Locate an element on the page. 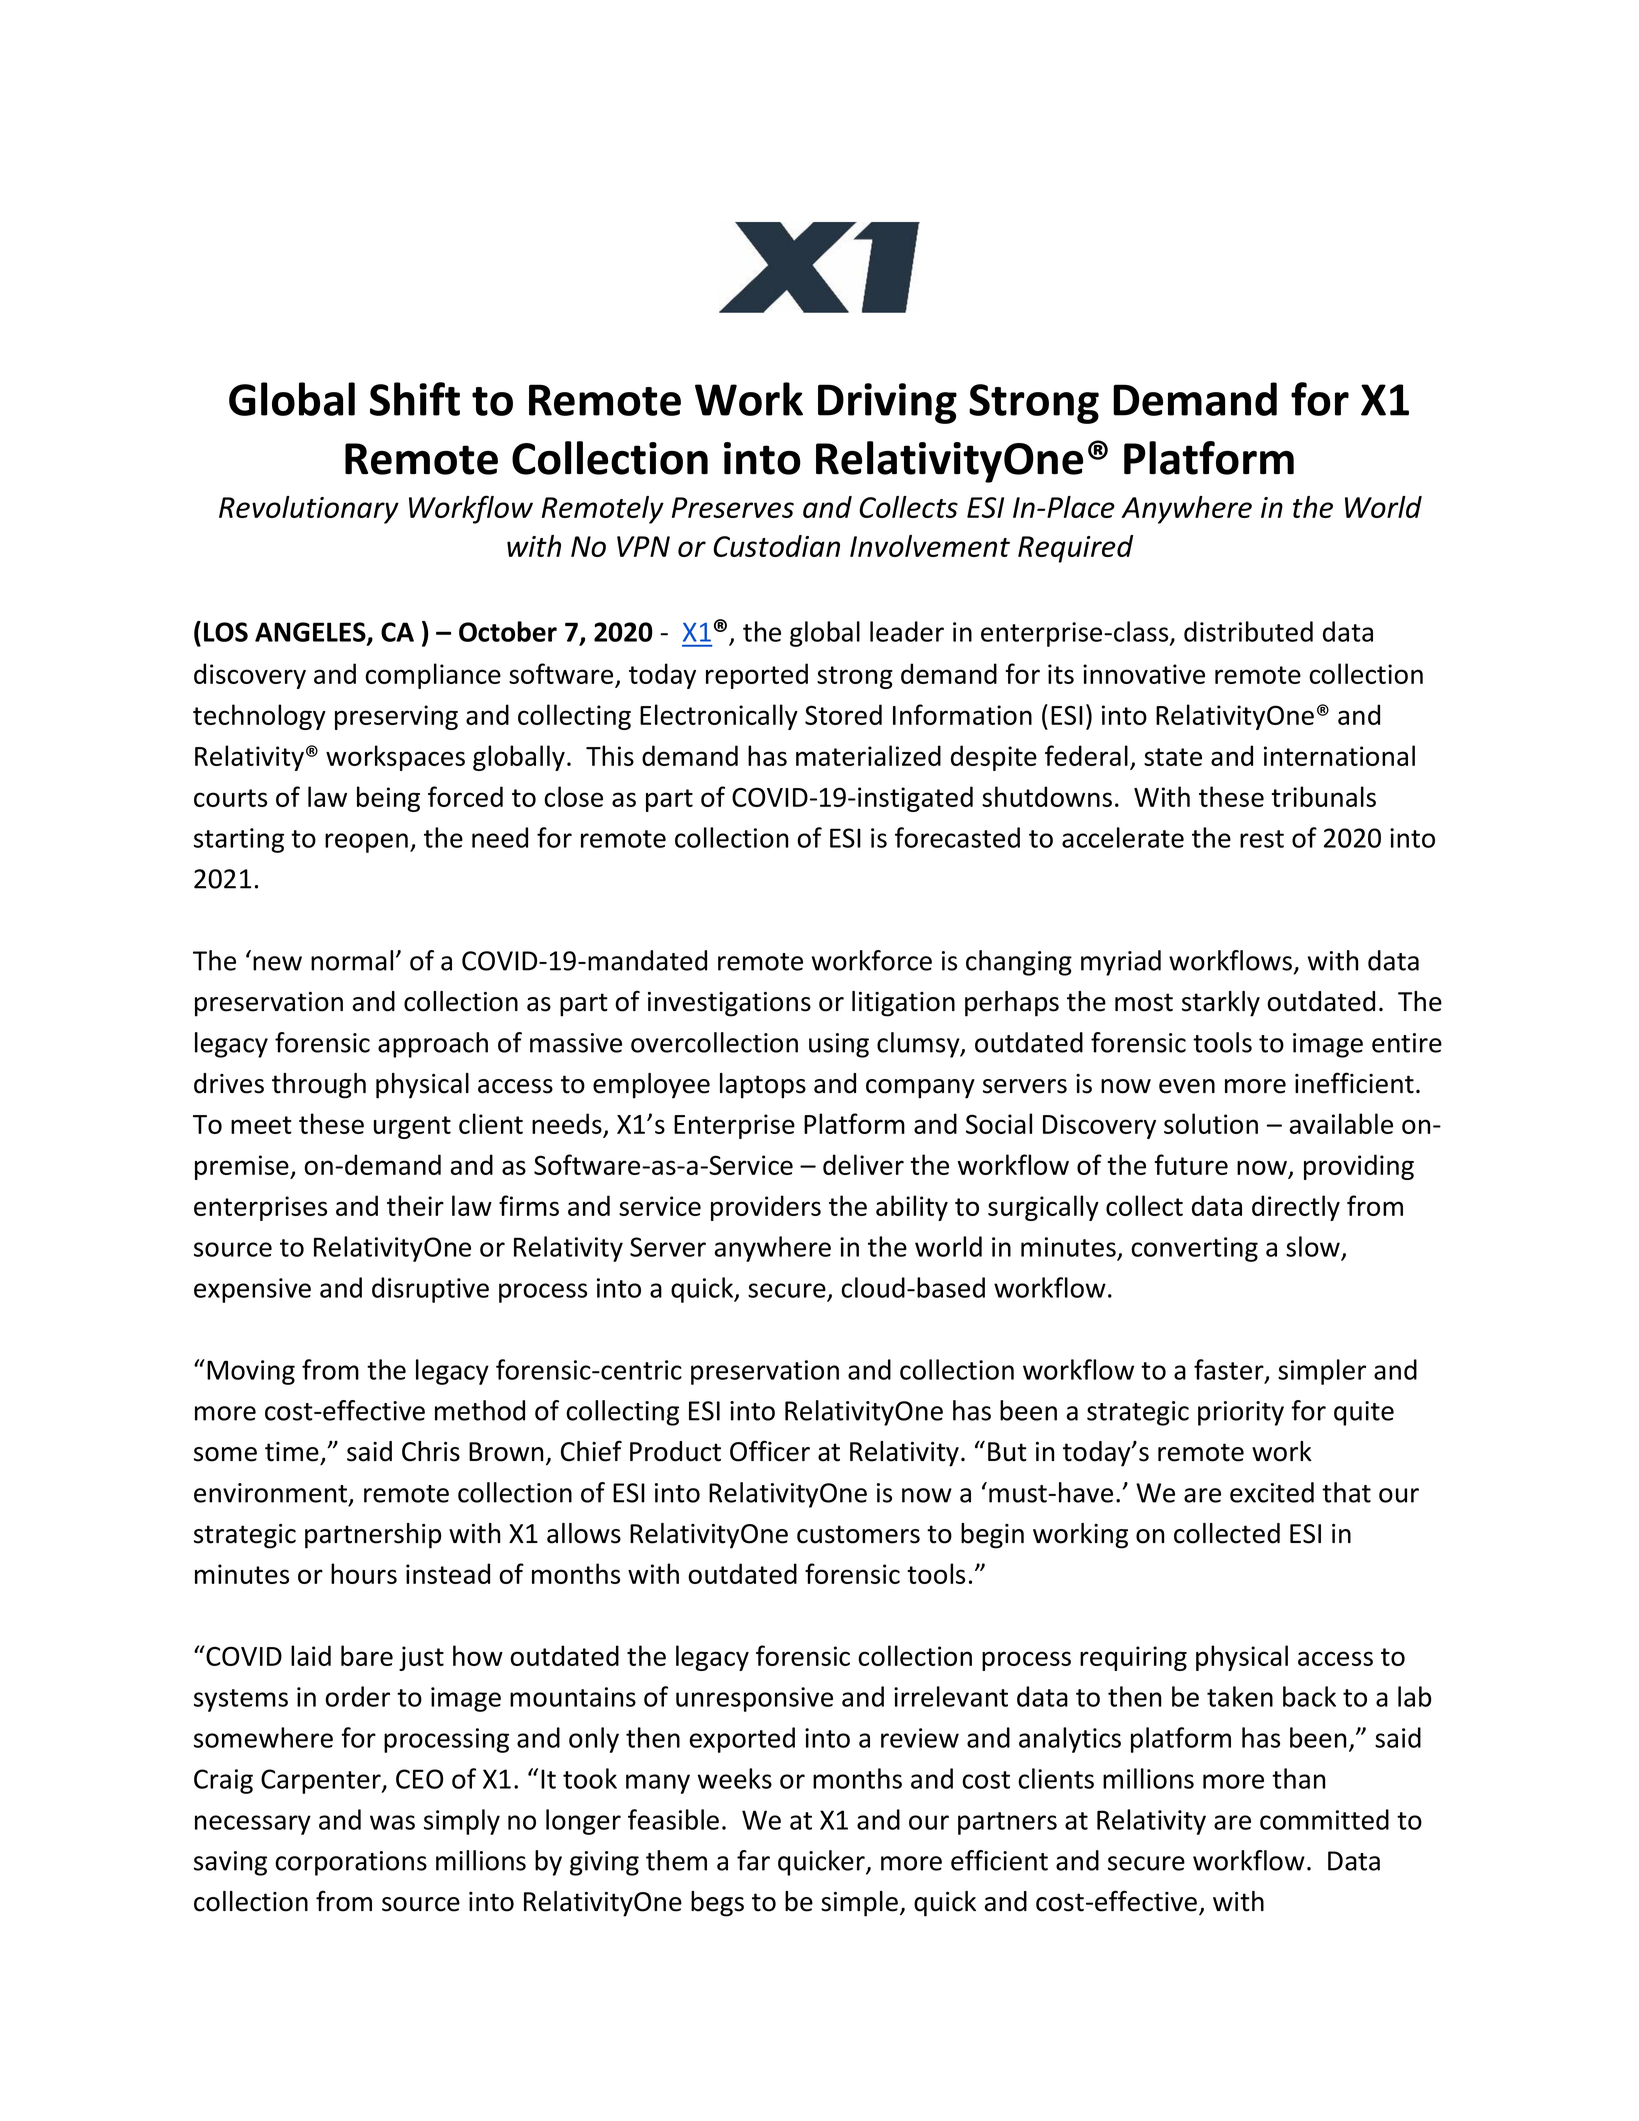 The height and width of the document is (2121, 1639). Moving is located at coordinates (251, 1372).
